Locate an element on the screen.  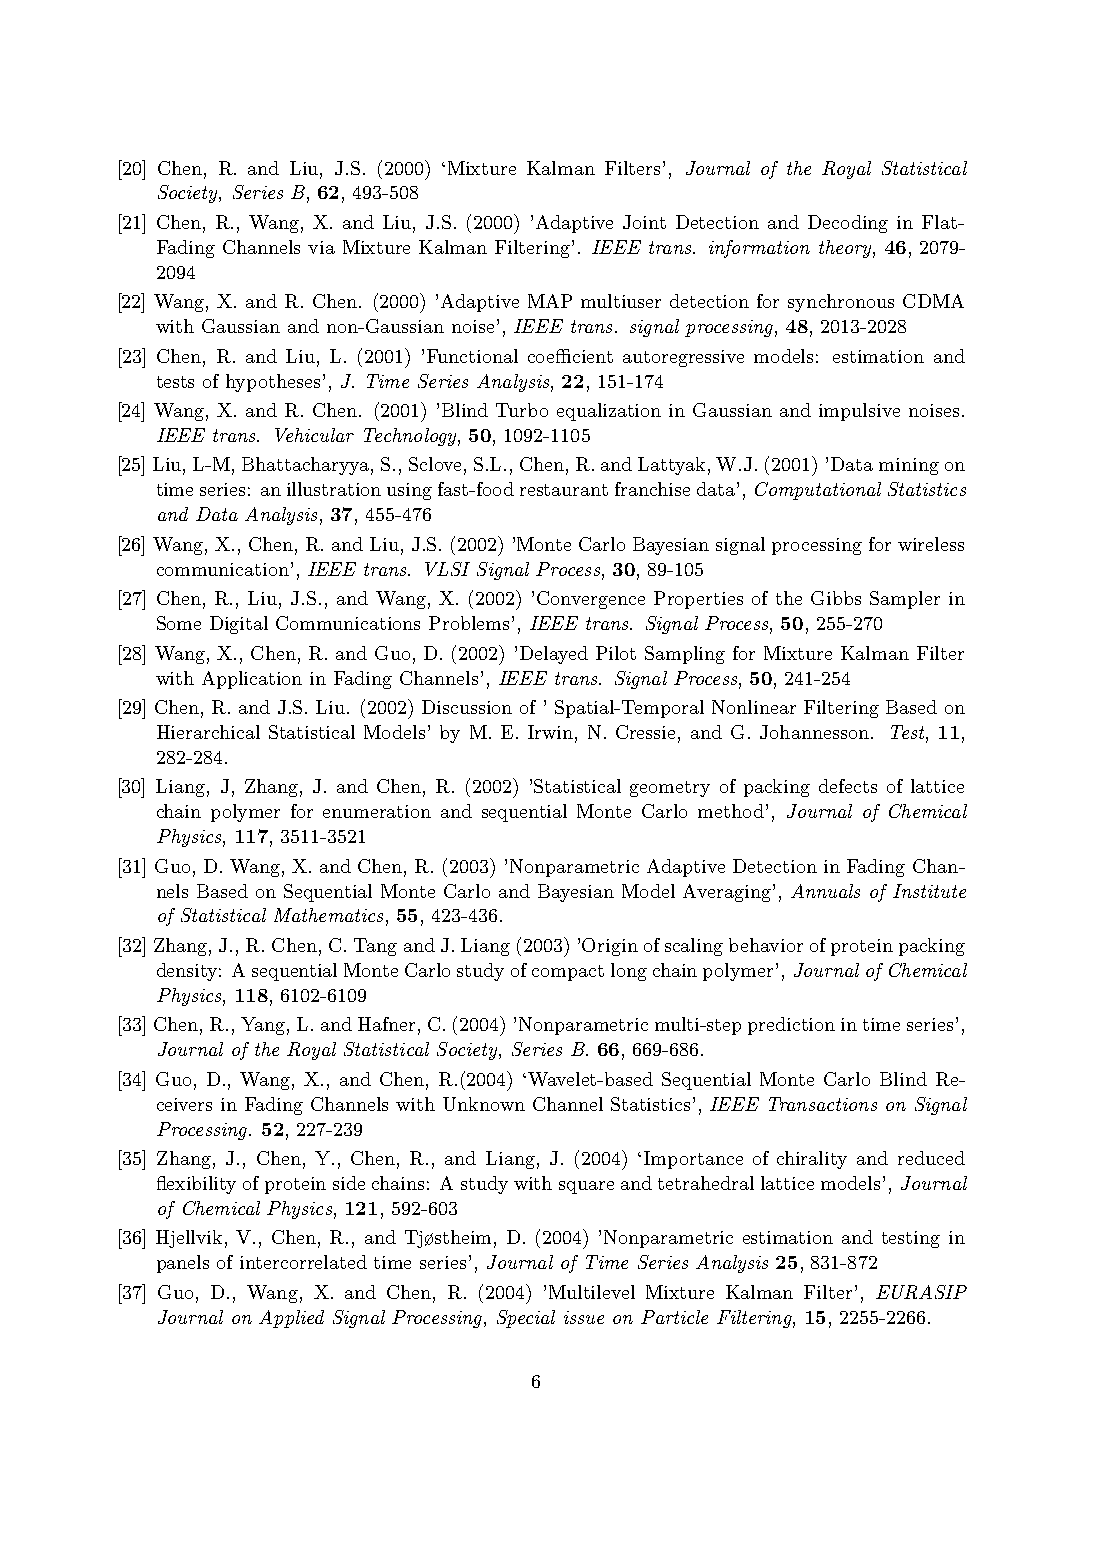
compact is located at coordinates (568, 973).
